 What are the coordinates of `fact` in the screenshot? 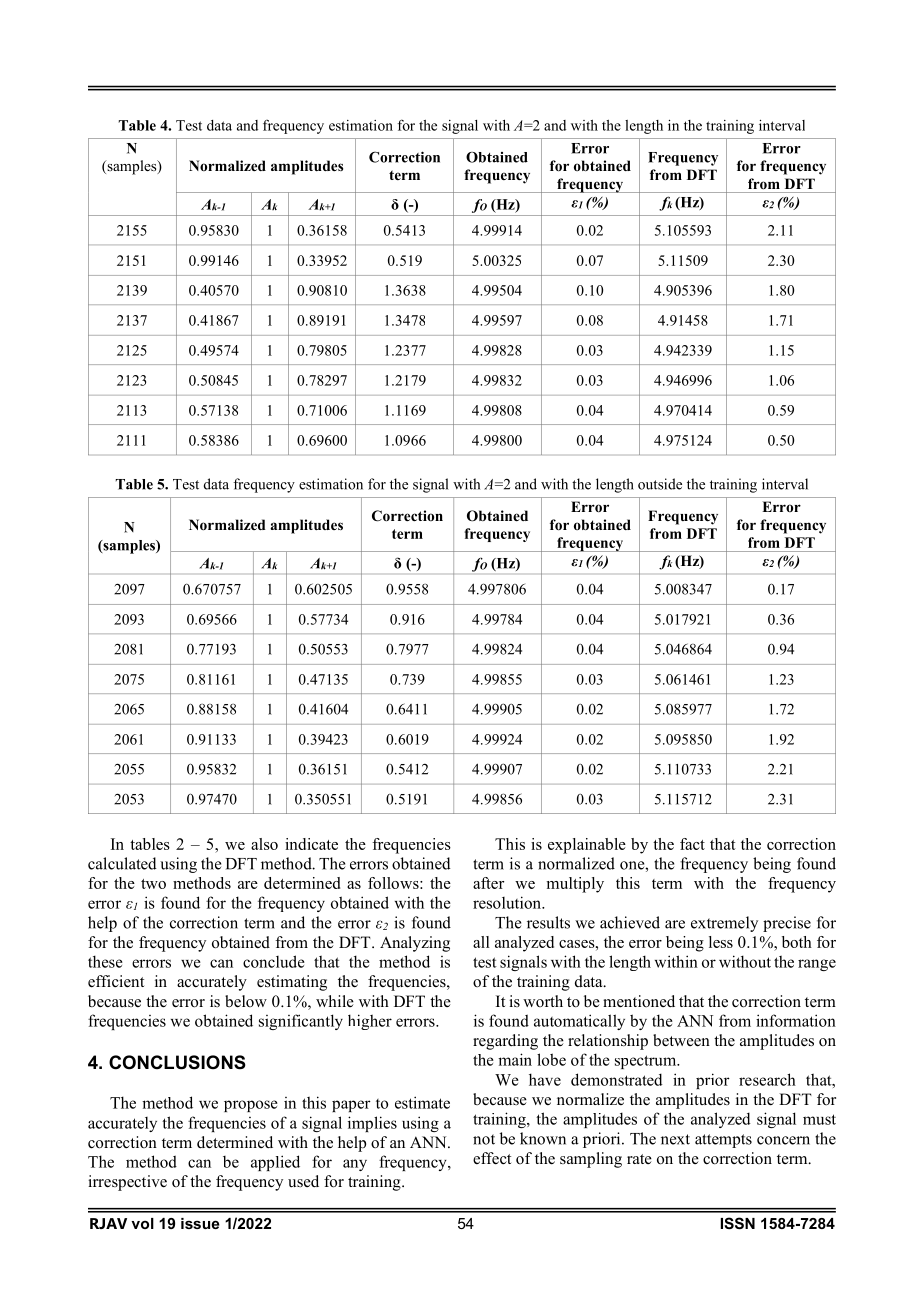 It's located at (692, 844).
